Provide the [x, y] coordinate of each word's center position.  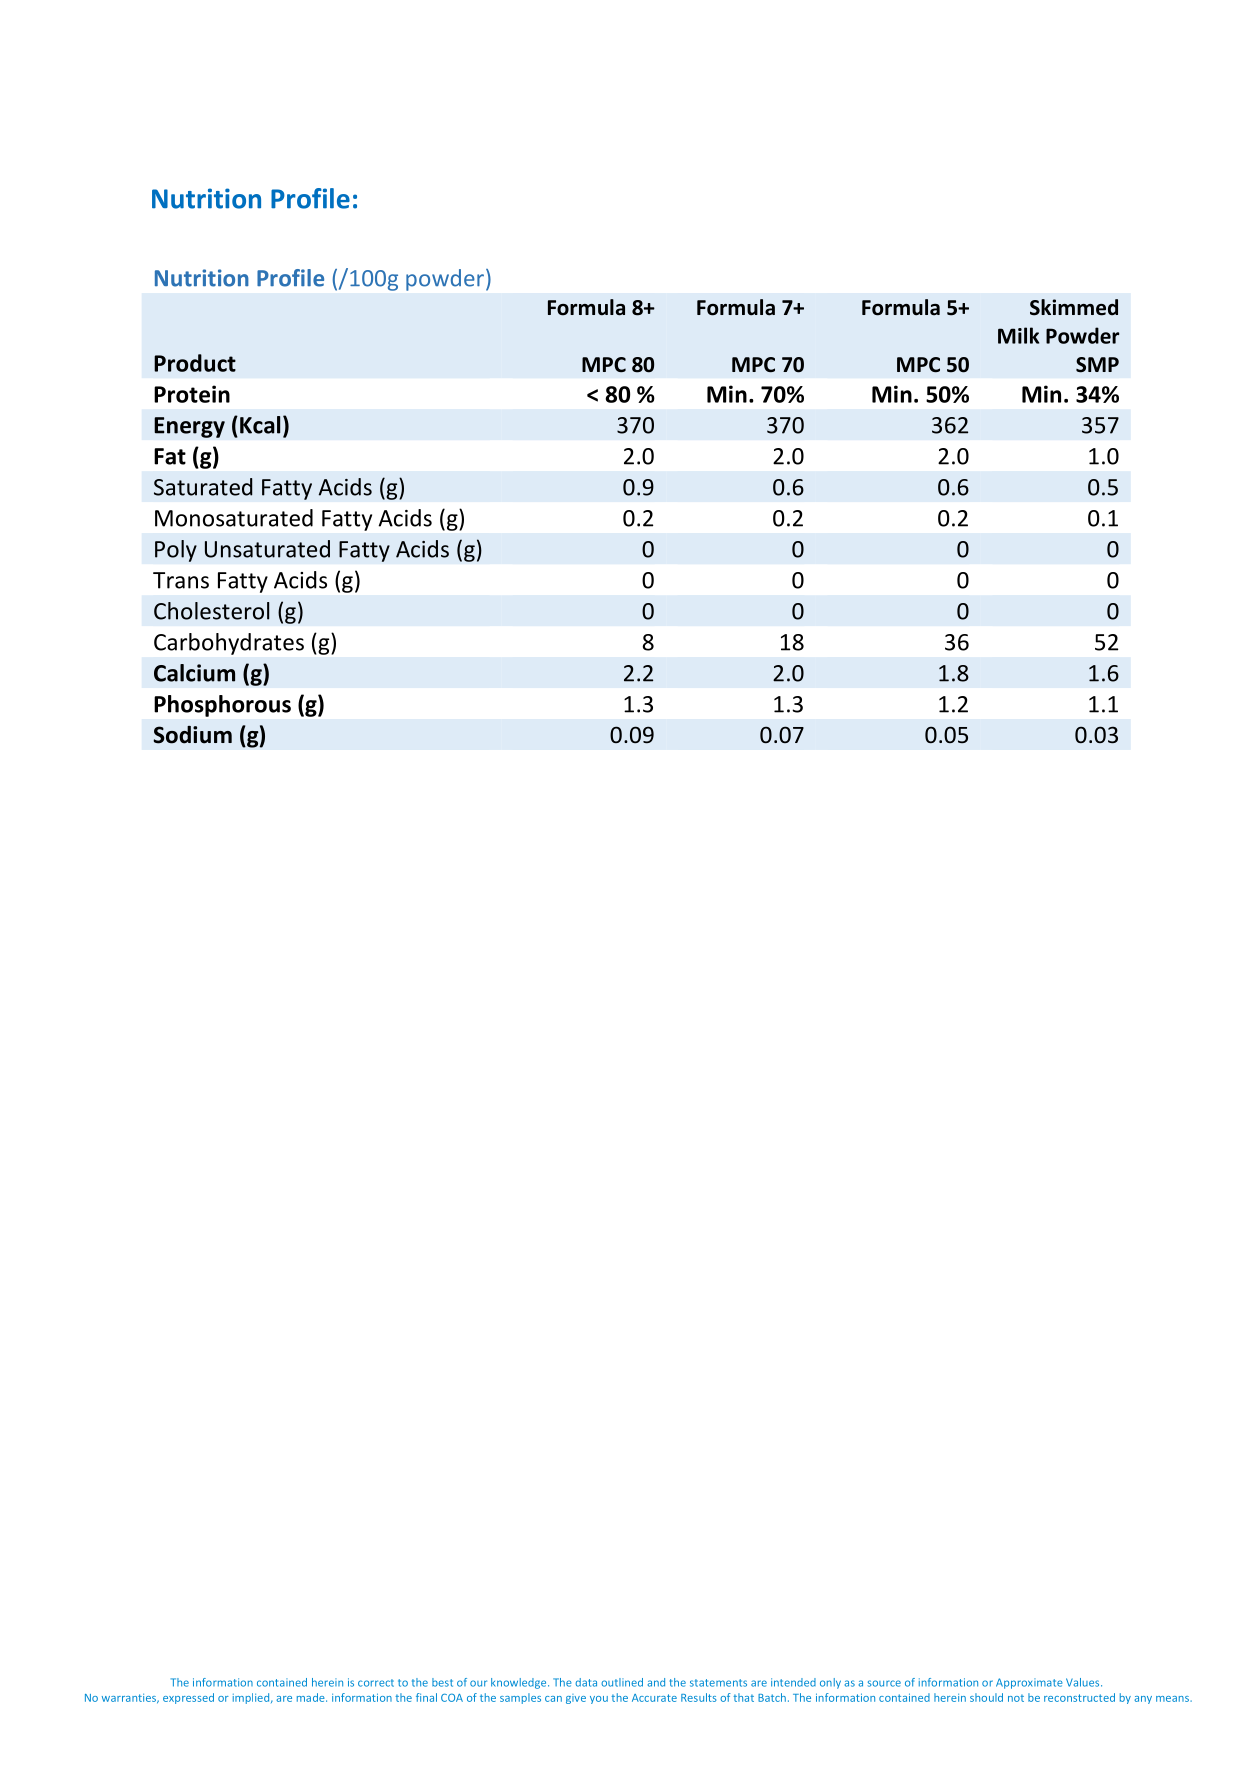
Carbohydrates [229, 644]
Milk [1018, 335]
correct [376, 1683]
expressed [188, 1698]
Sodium [192, 735]
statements [718, 1683]
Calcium [194, 673]
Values [1084, 1682]
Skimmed [1074, 307]
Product [195, 363]
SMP [1097, 365]
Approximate [1029, 1683]
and [656, 1682]
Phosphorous [222, 706]
